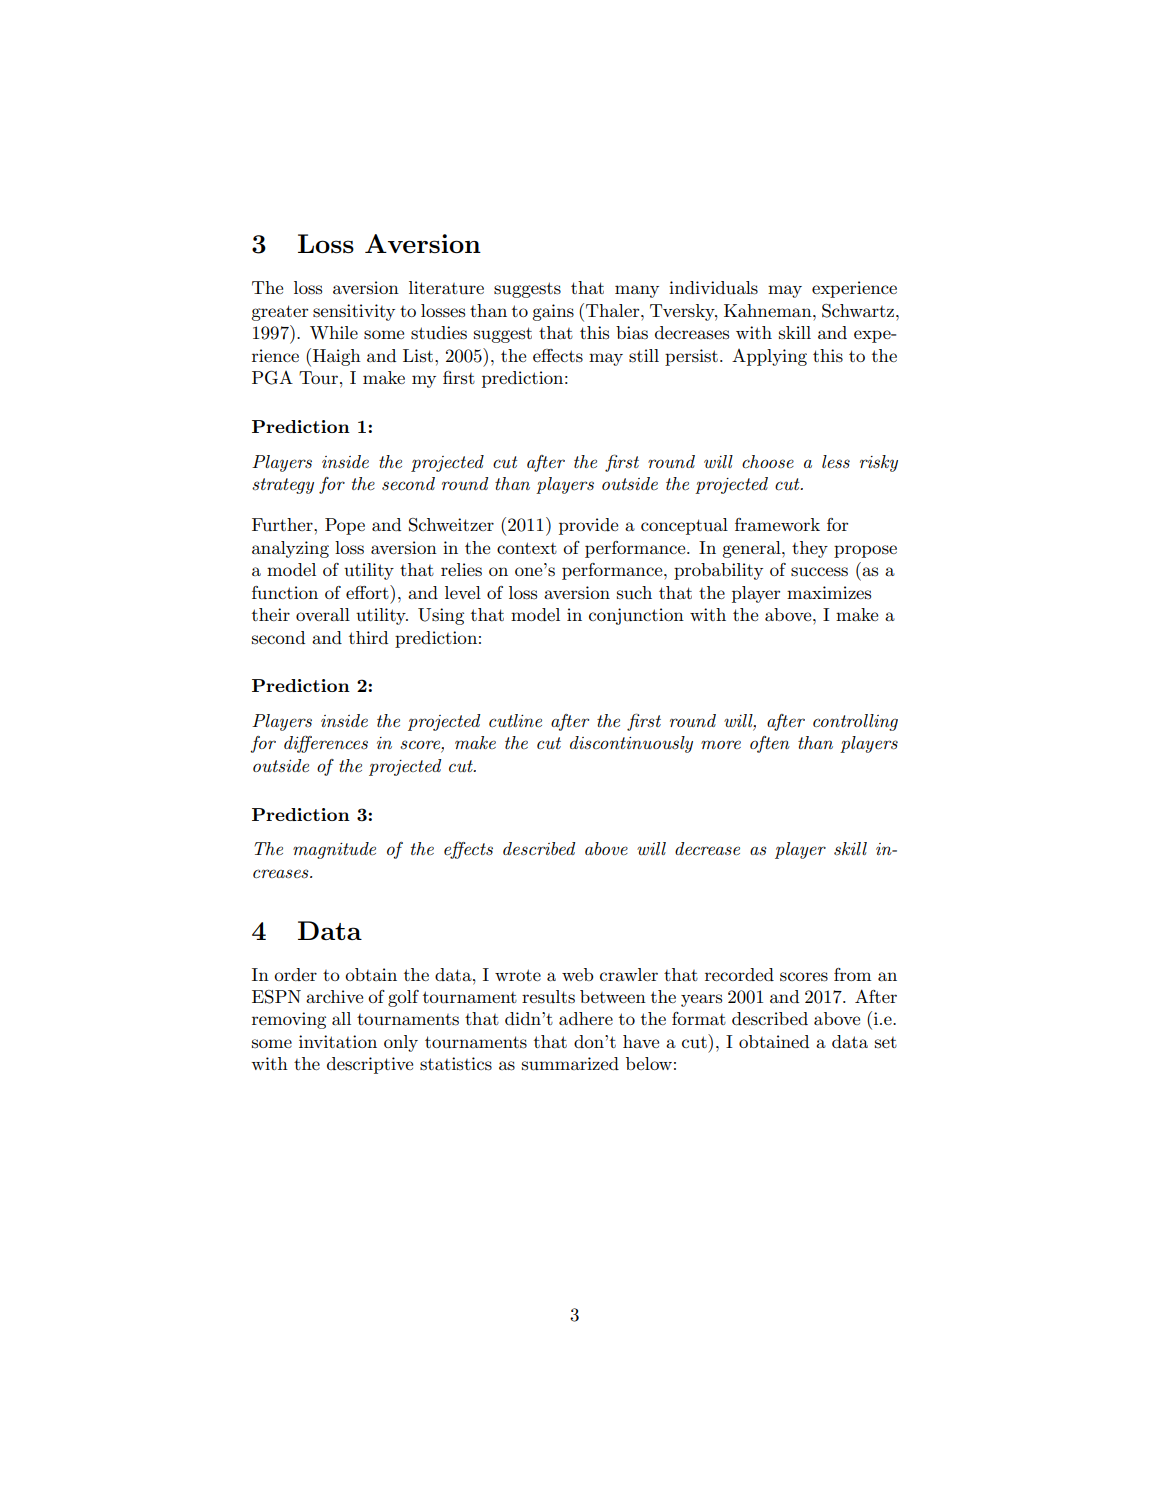  I want to click on gains, so click(553, 312).
